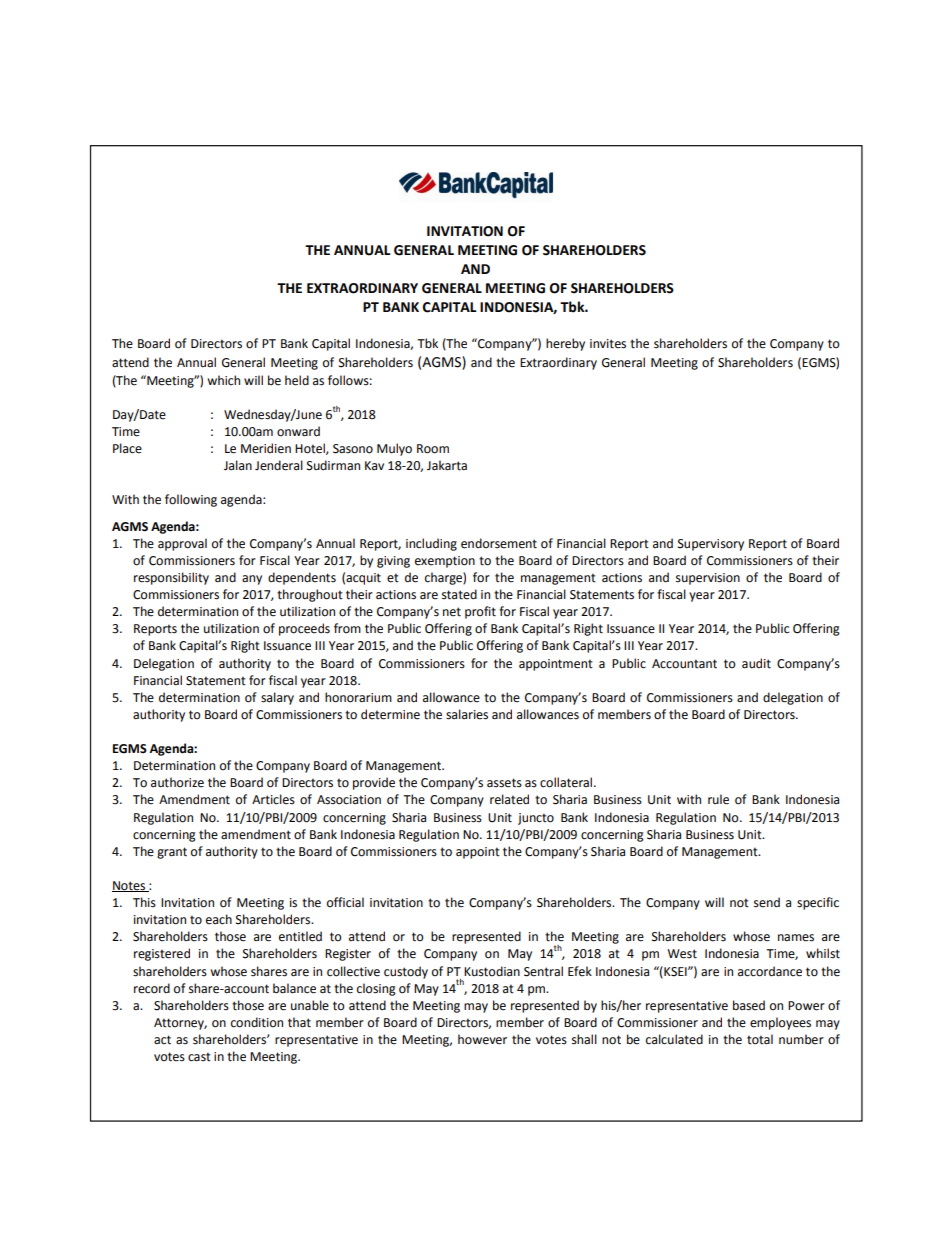 This image has height=1233, width=952. Describe the element at coordinates (182, 544) in the image. I see `approval` at that location.
